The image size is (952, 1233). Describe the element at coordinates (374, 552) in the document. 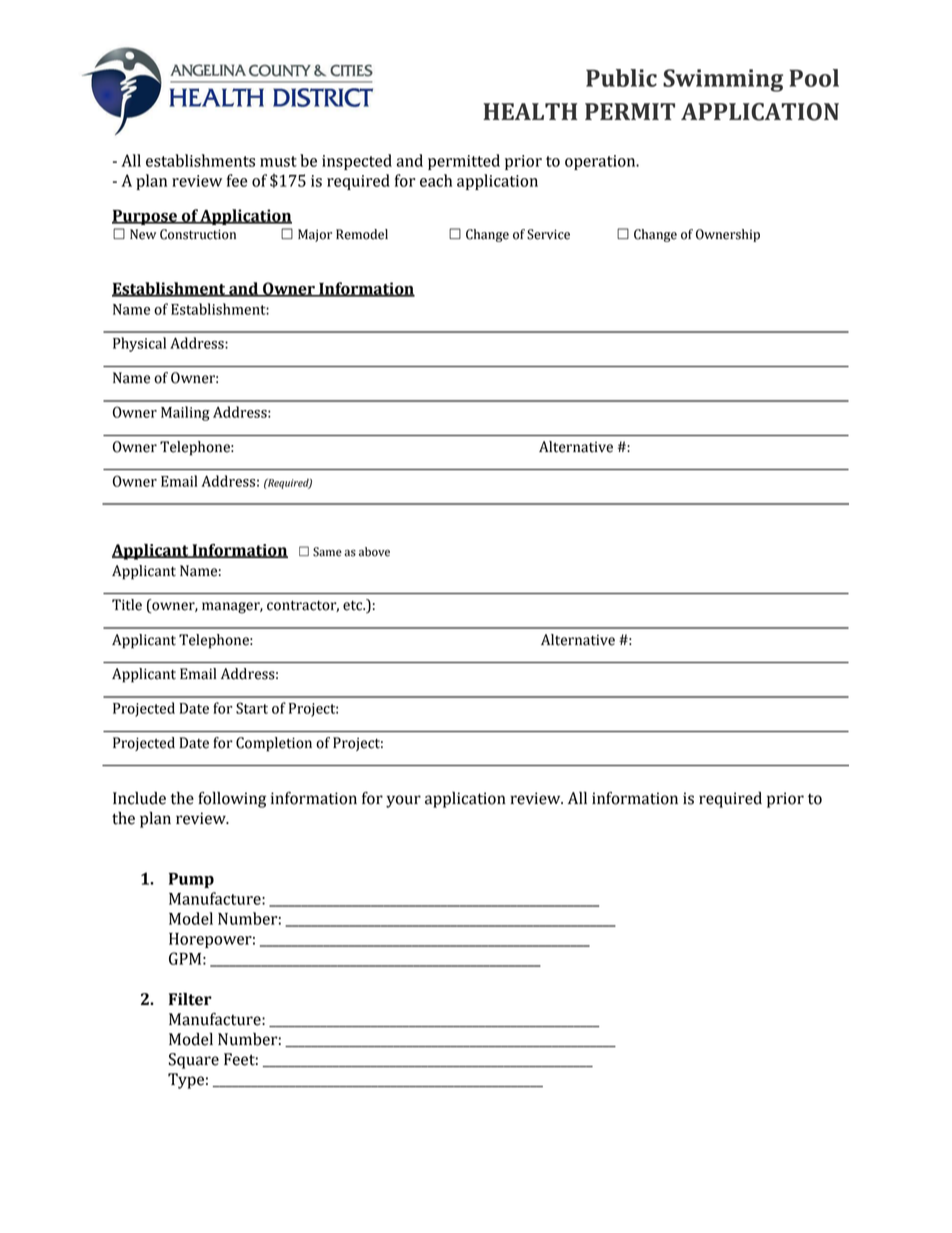

I see `above` at that location.
